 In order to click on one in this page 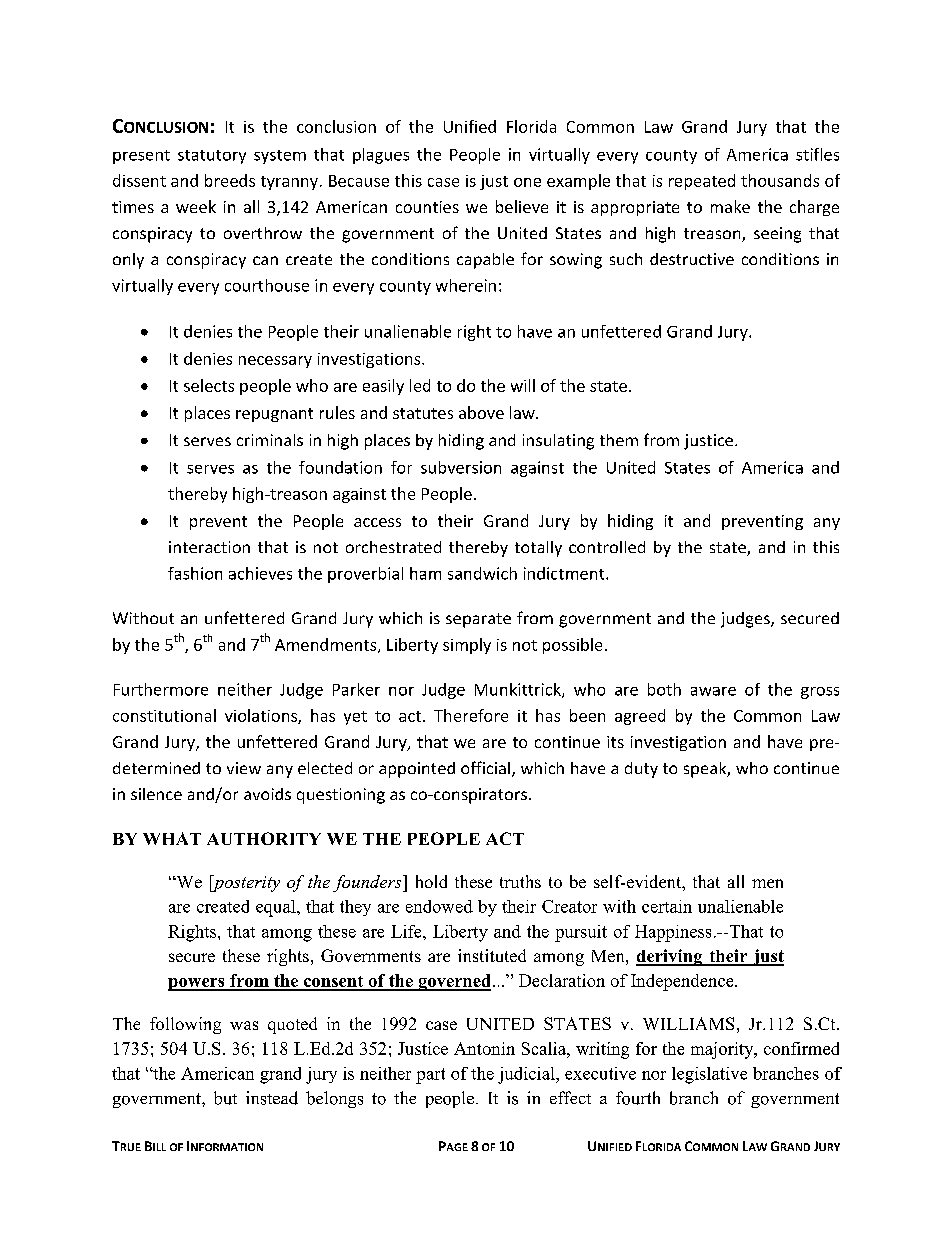, I will do `click(527, 182)`.
